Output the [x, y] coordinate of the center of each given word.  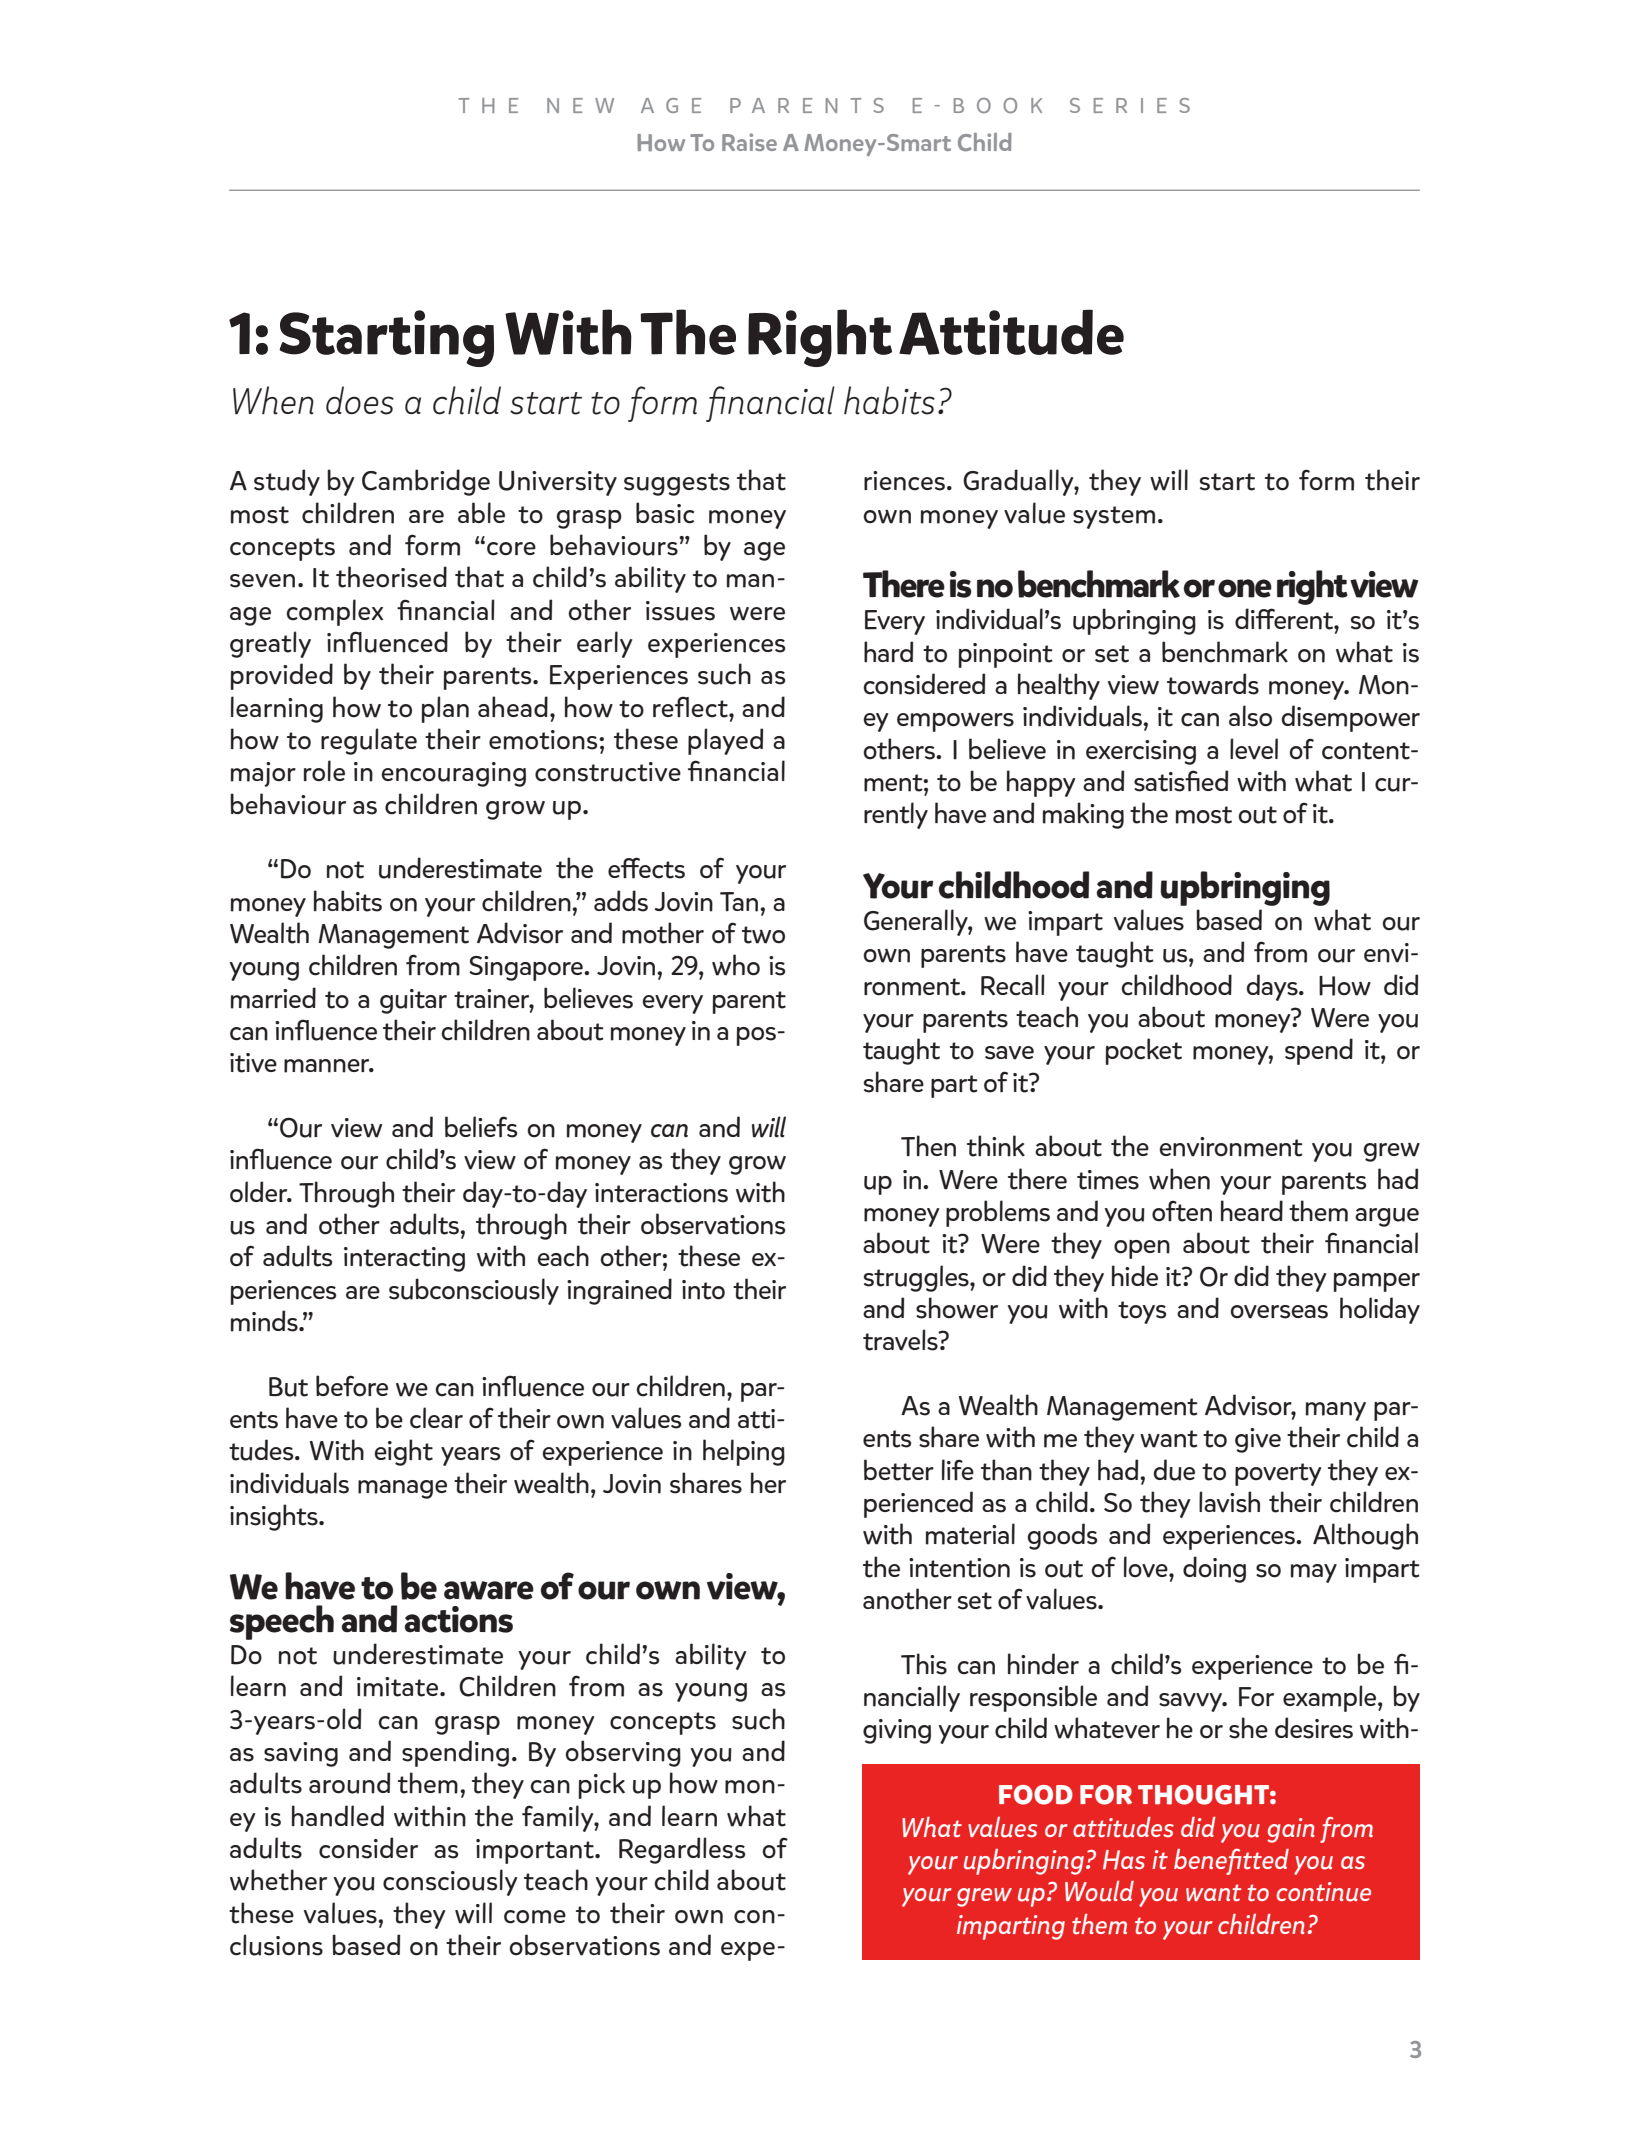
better [899, 1470]
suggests [677, 484]
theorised [391, 577]
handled [338, 1816]
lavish [1229, 1502]
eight [403, 1452]
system [1114, 517]
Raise [749, 142]
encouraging [453, 774]
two [763, 935]
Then [928, 1146]
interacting [404, 1259]
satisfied [1181, 781]
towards [1213, 684]
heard [1252, 1210]
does [360, 400]
